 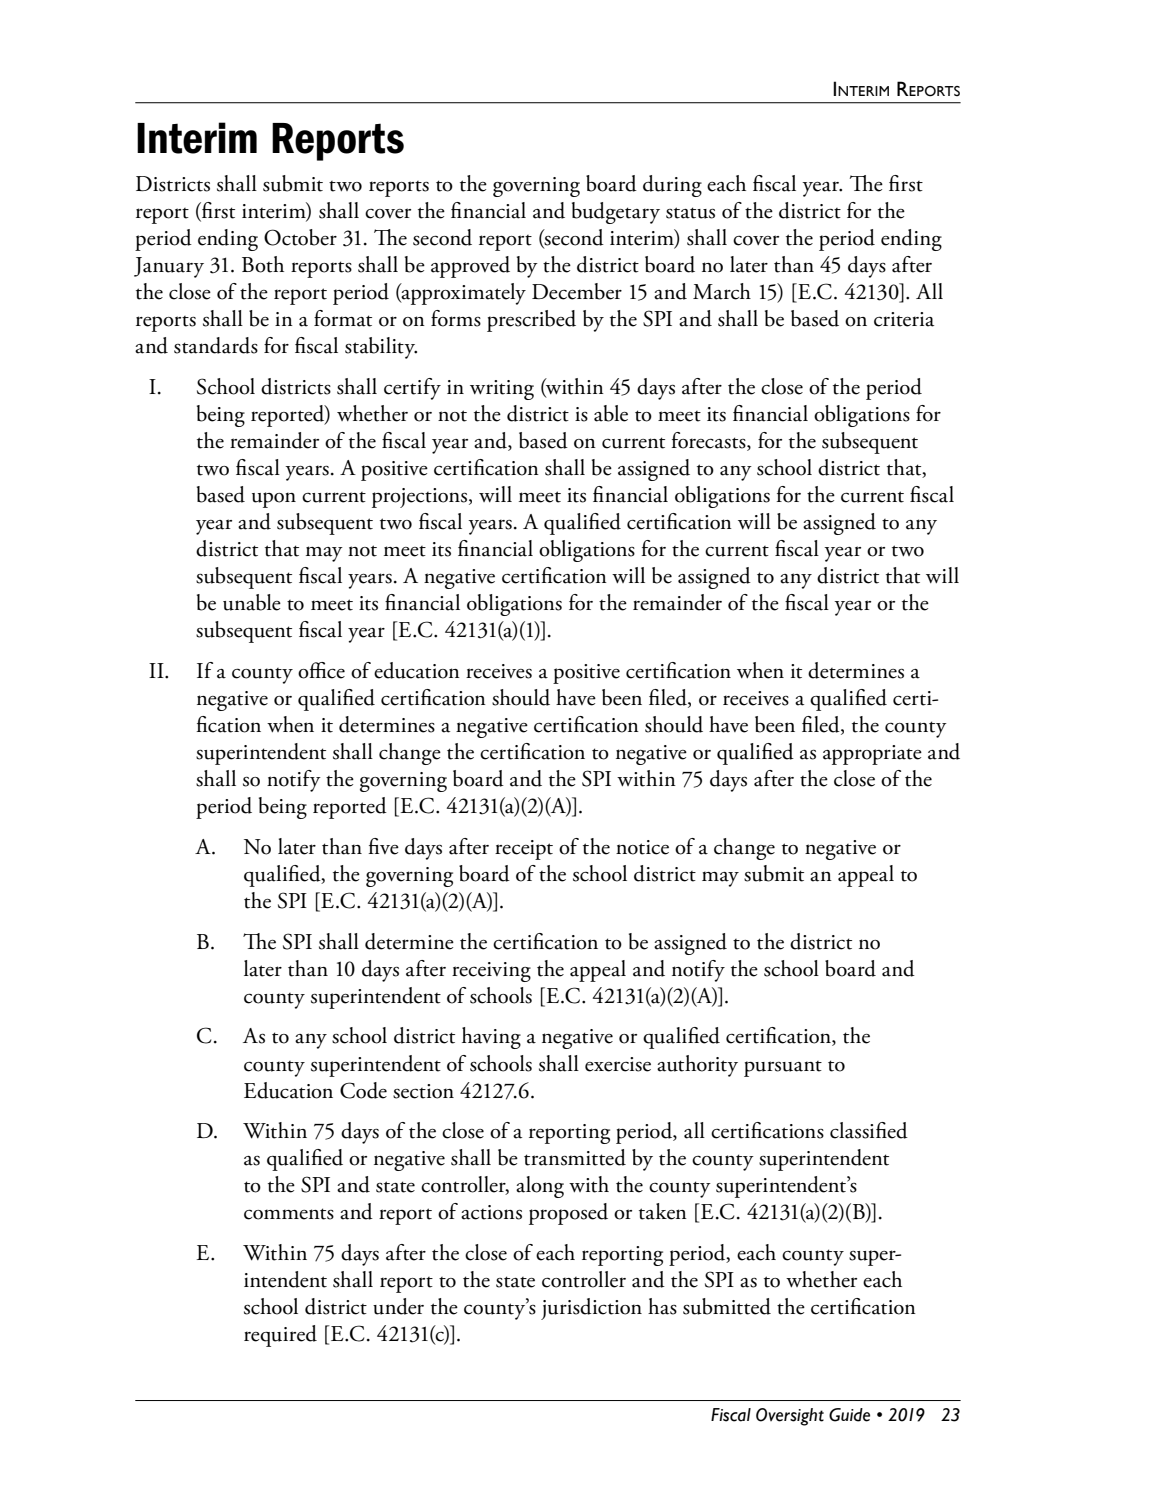 What do you see at coordinates (616, 213) in the image?
I see `budgetary` at bounding box center [616, 213].
